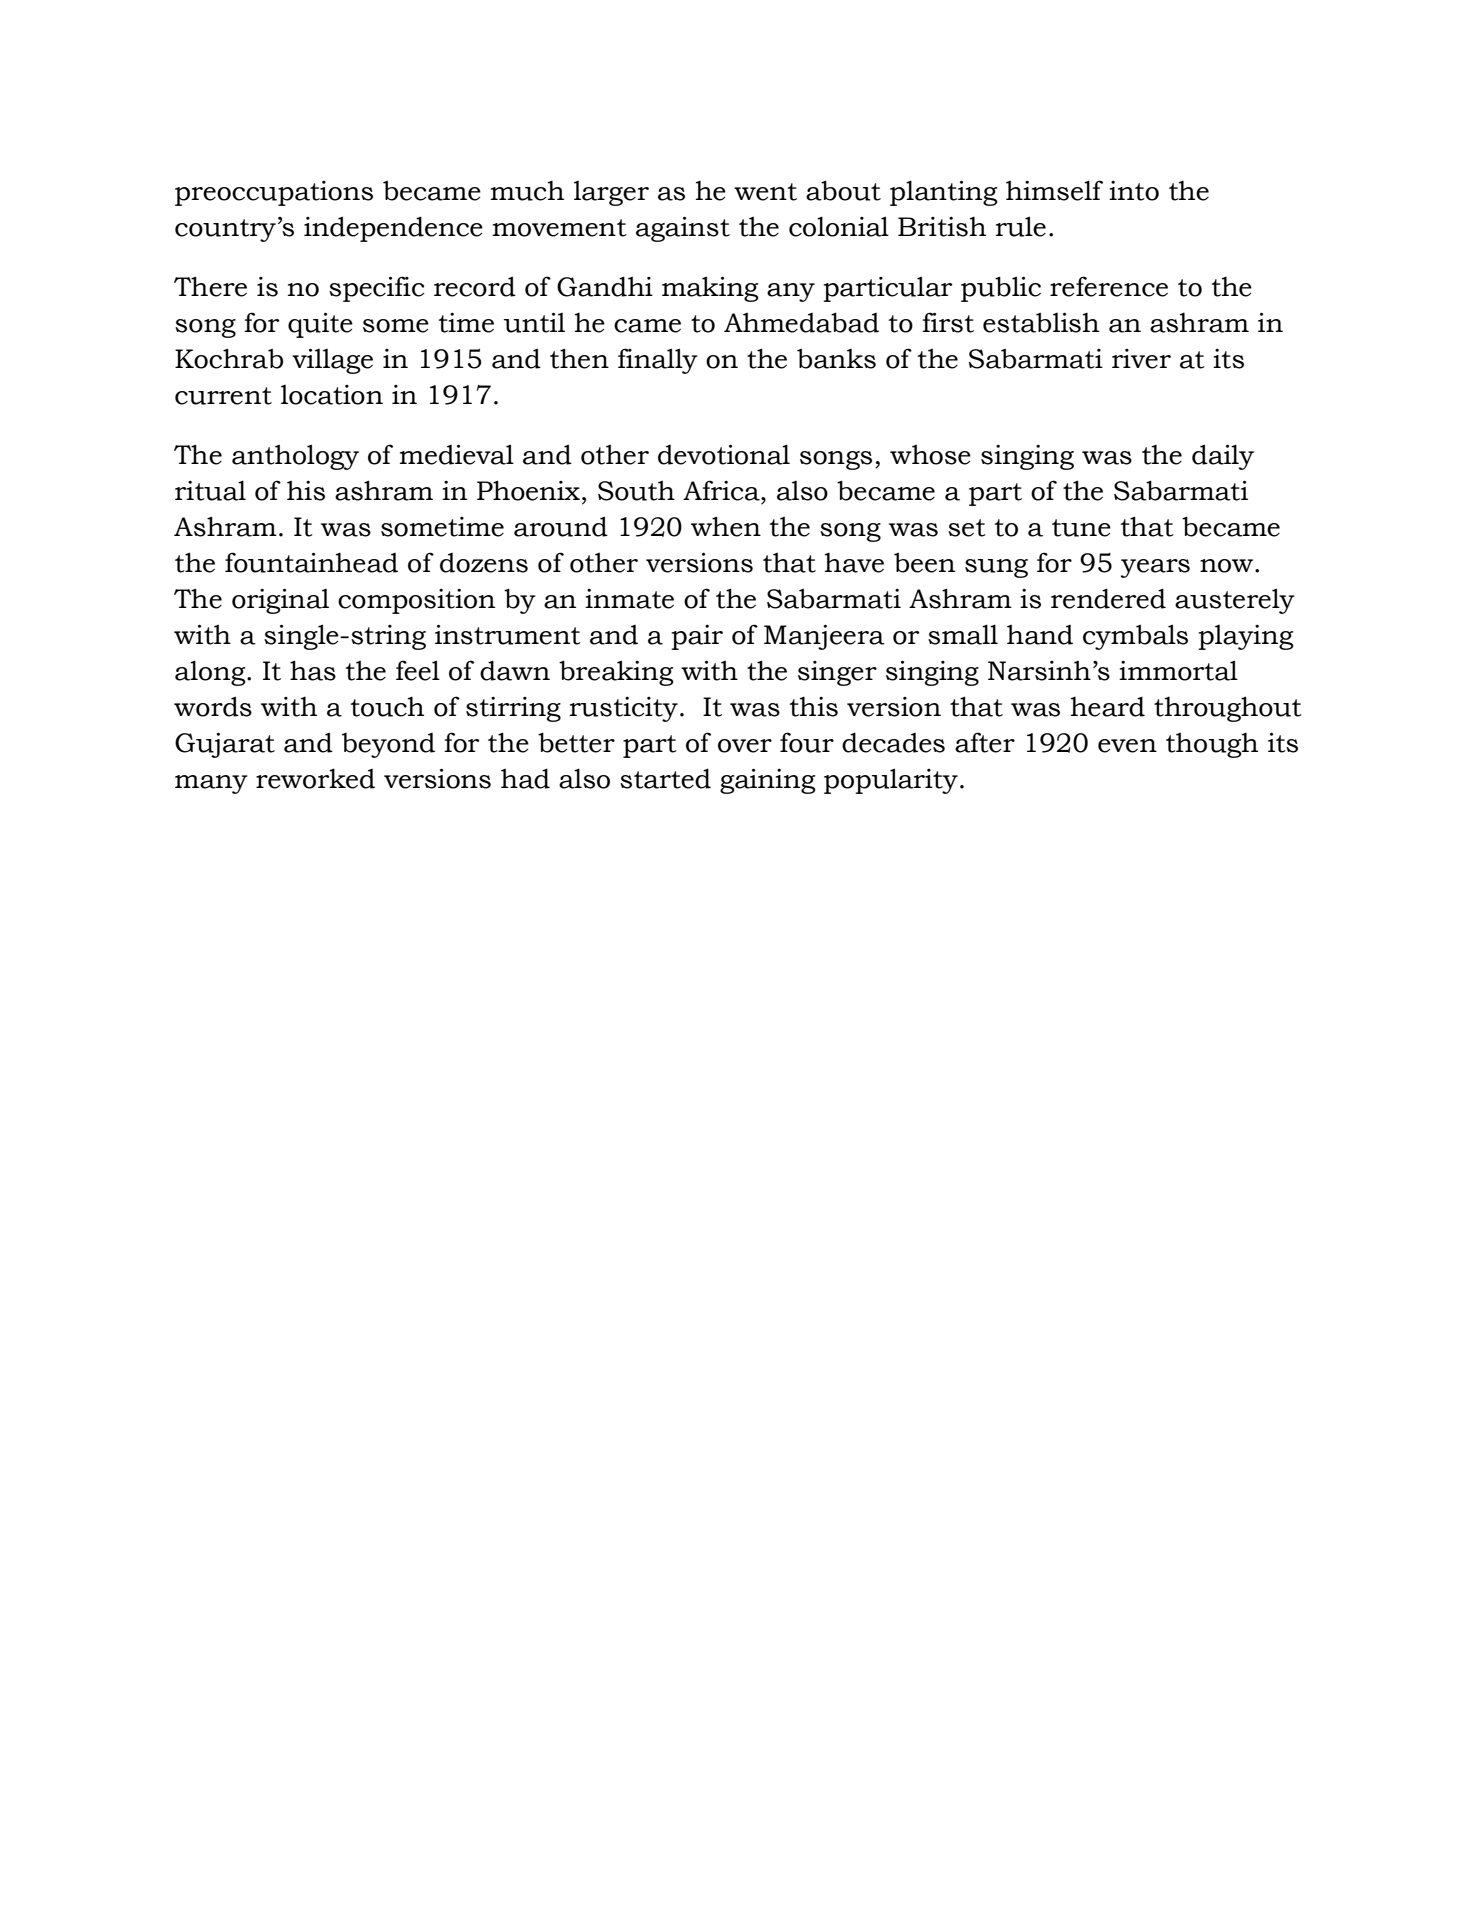 The image size is (1484, 1920). Describe the element at coordinates (726, 526) in the screenshot. I see `when` at that location.
